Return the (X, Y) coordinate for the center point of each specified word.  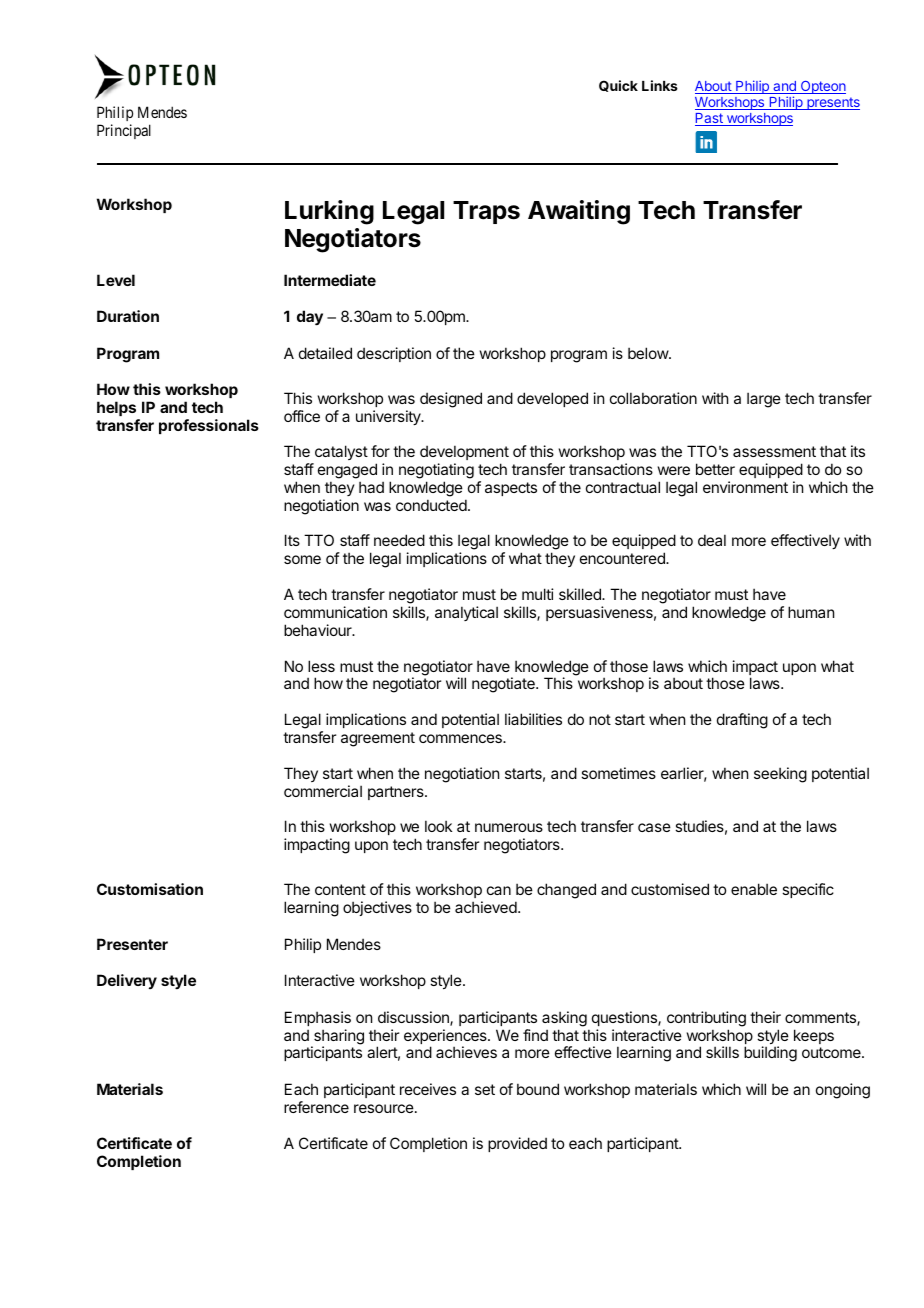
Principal (124, 131)
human (811, 612)
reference (316, 1107)
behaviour (319, 630)
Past (710, 119)
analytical (466, 613)
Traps (486, 212)
